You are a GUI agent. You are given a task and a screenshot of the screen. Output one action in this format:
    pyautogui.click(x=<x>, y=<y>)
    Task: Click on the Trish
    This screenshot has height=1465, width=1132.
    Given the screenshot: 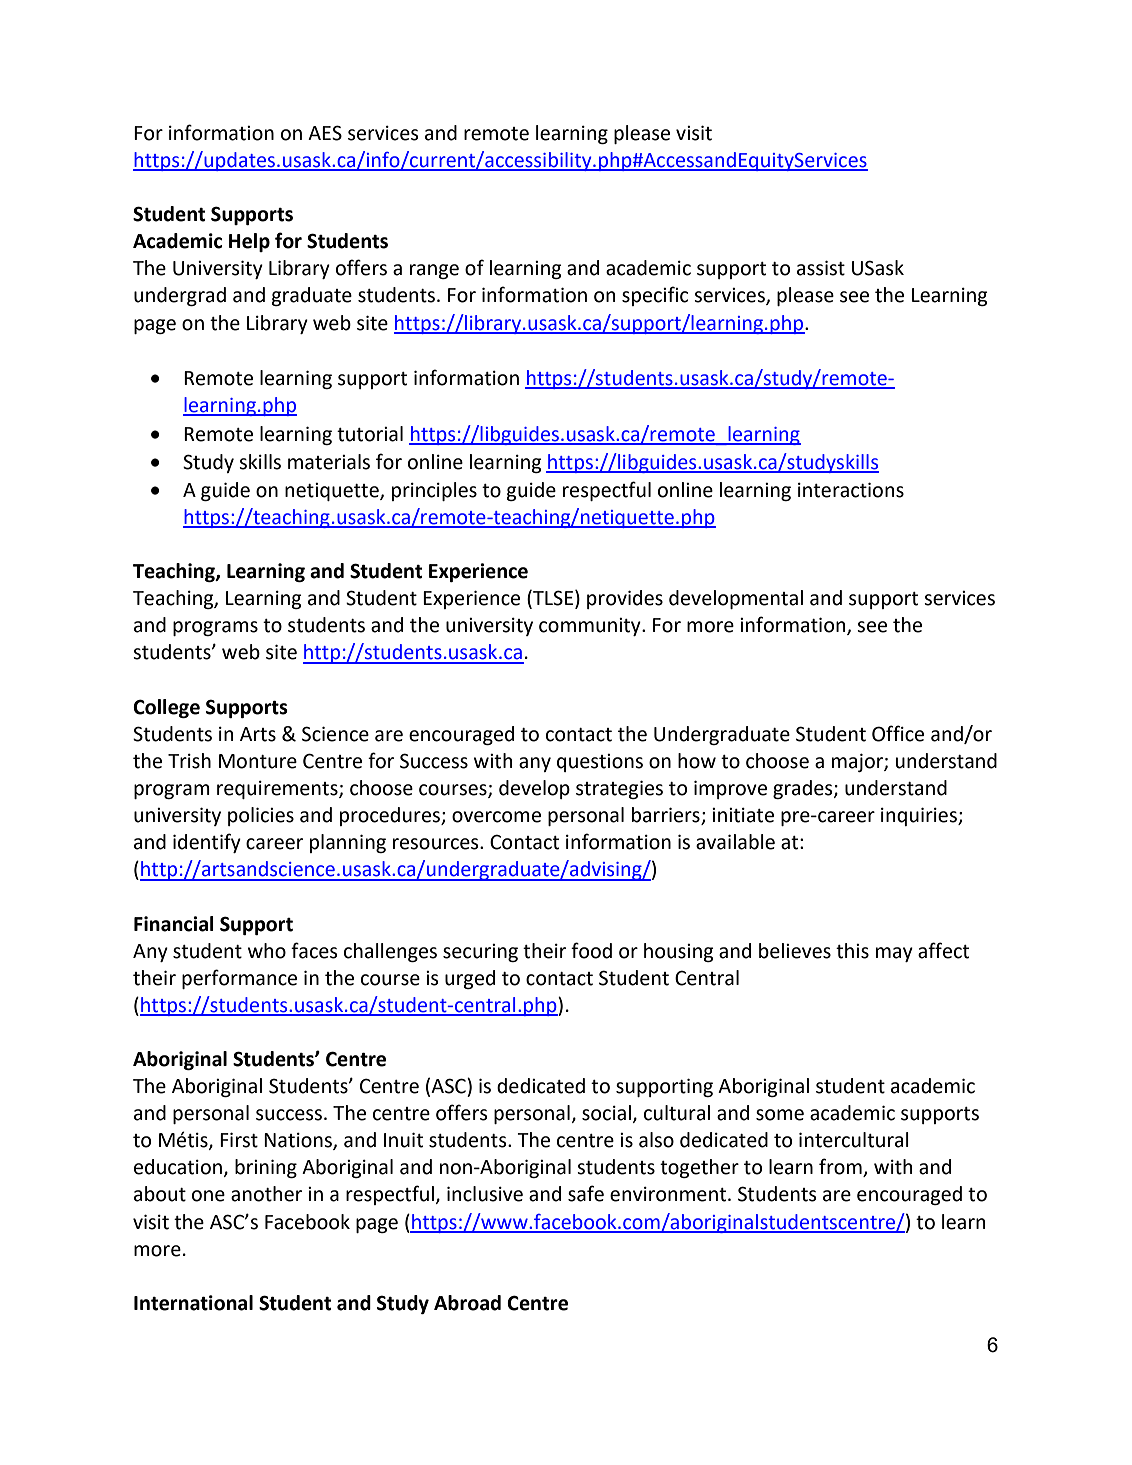 What is the action you would take?
    pyautogui.click(x=189, y=761)
